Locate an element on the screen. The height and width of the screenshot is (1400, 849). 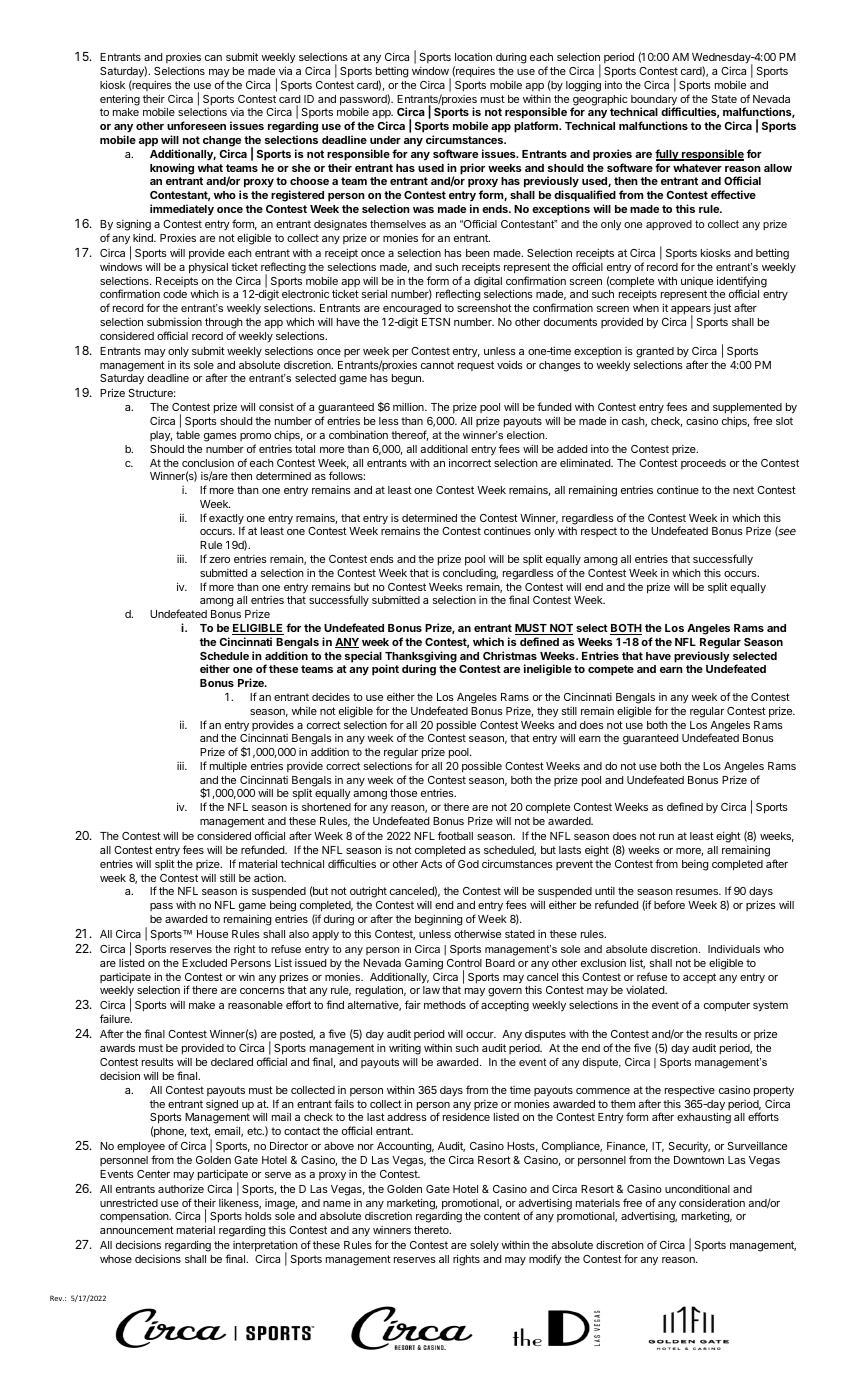
unforeseen is located at coordinates (196, 125).
